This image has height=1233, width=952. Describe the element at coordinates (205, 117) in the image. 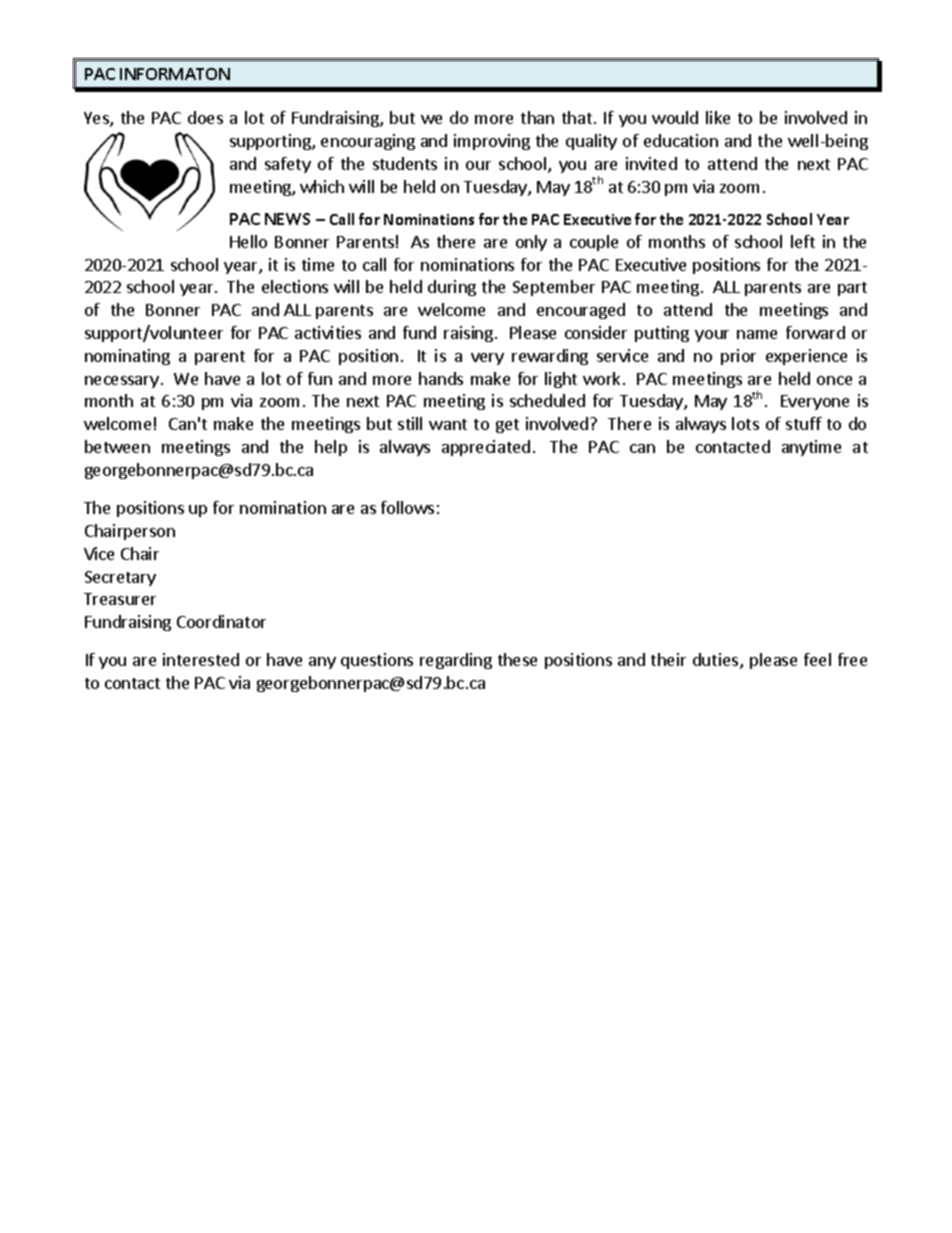

I see `does` at that location.
